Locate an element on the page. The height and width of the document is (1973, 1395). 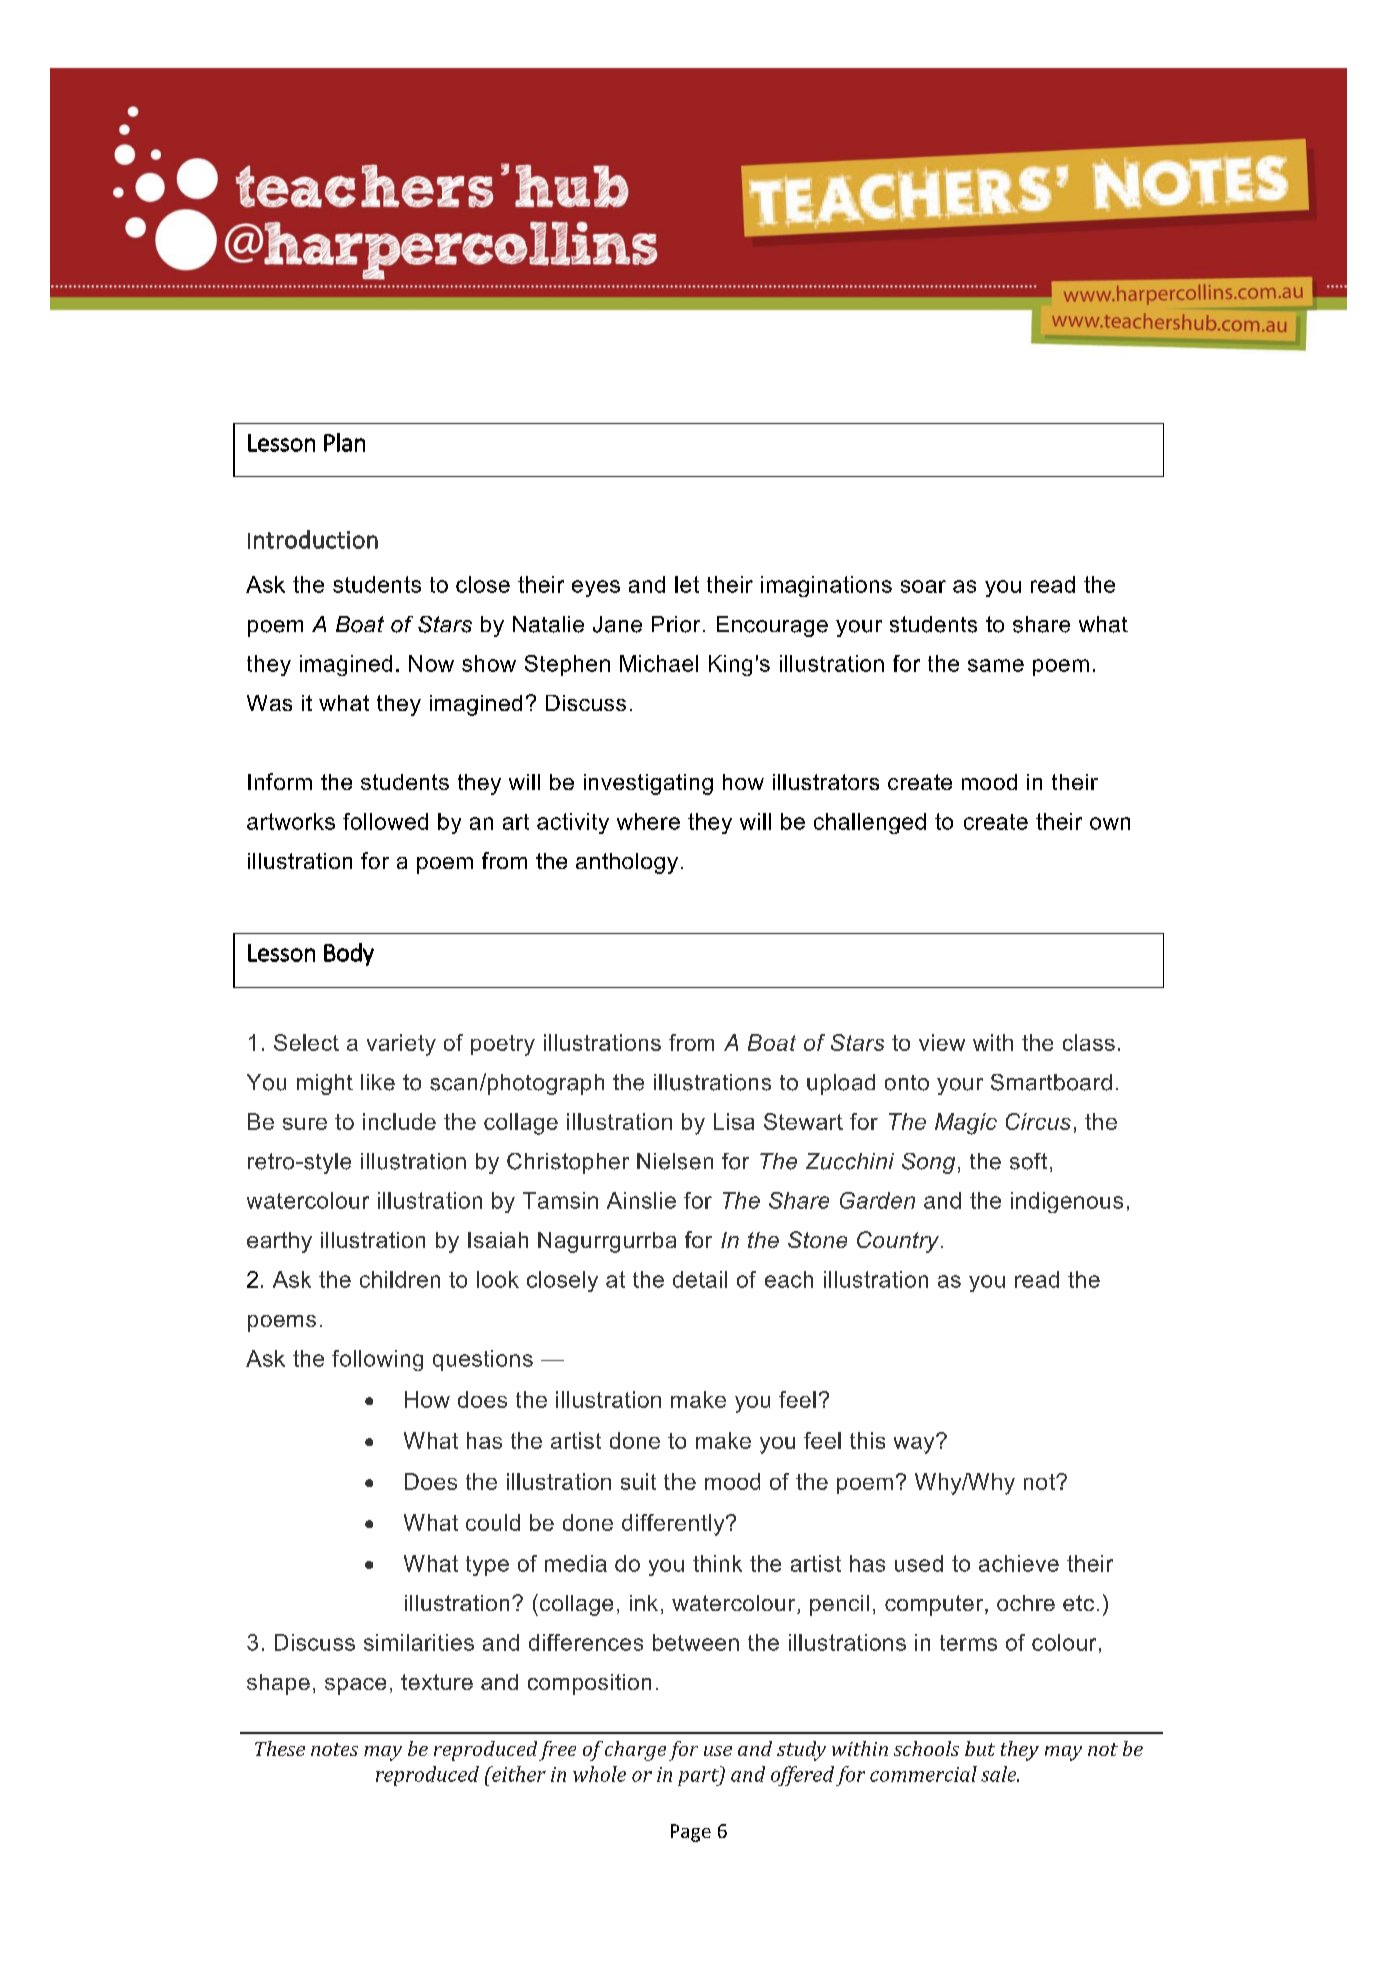
soar is located at coordinates (923, 586).
